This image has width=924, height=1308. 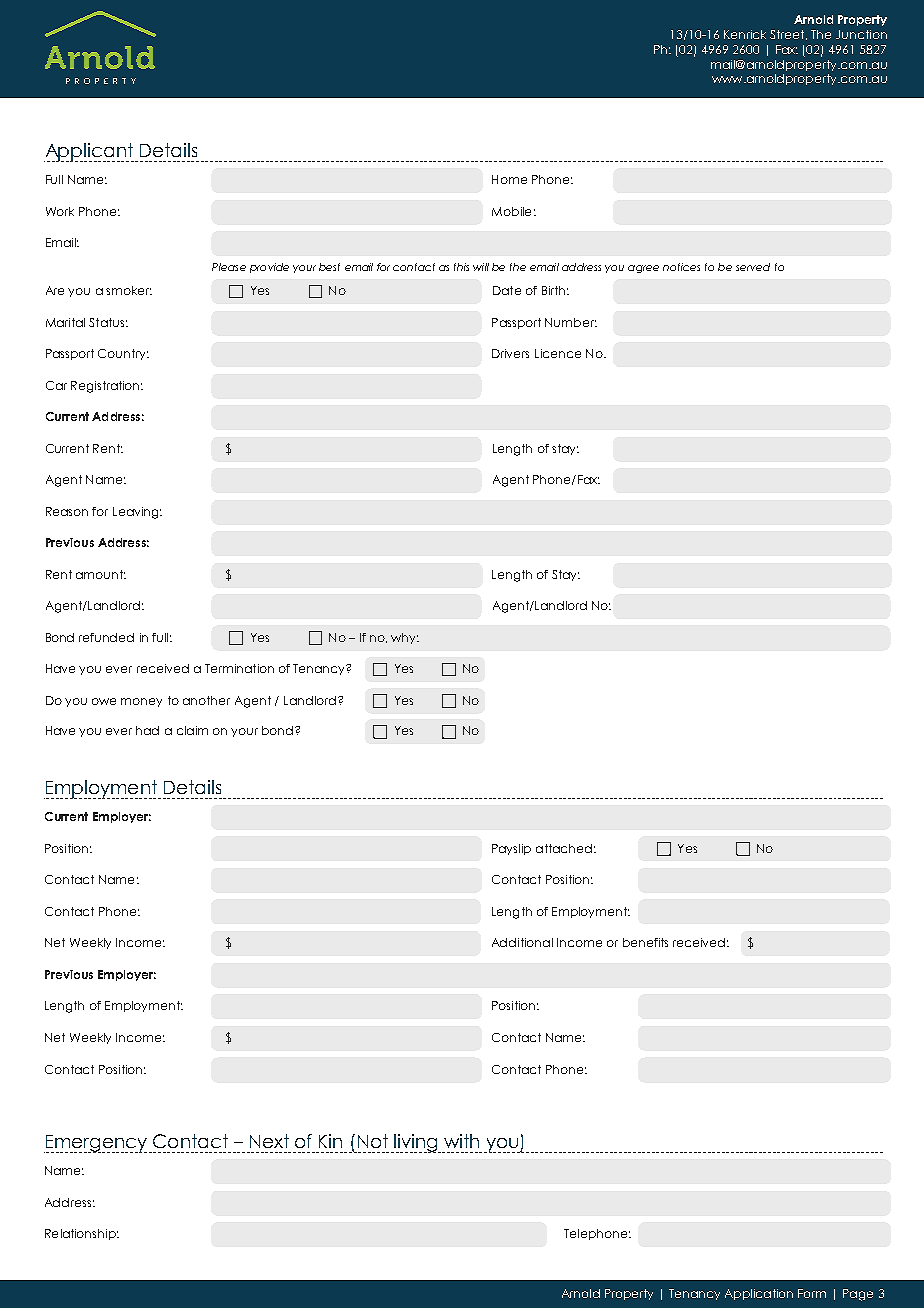 I want to click on money, so click(x=141, y=702).
